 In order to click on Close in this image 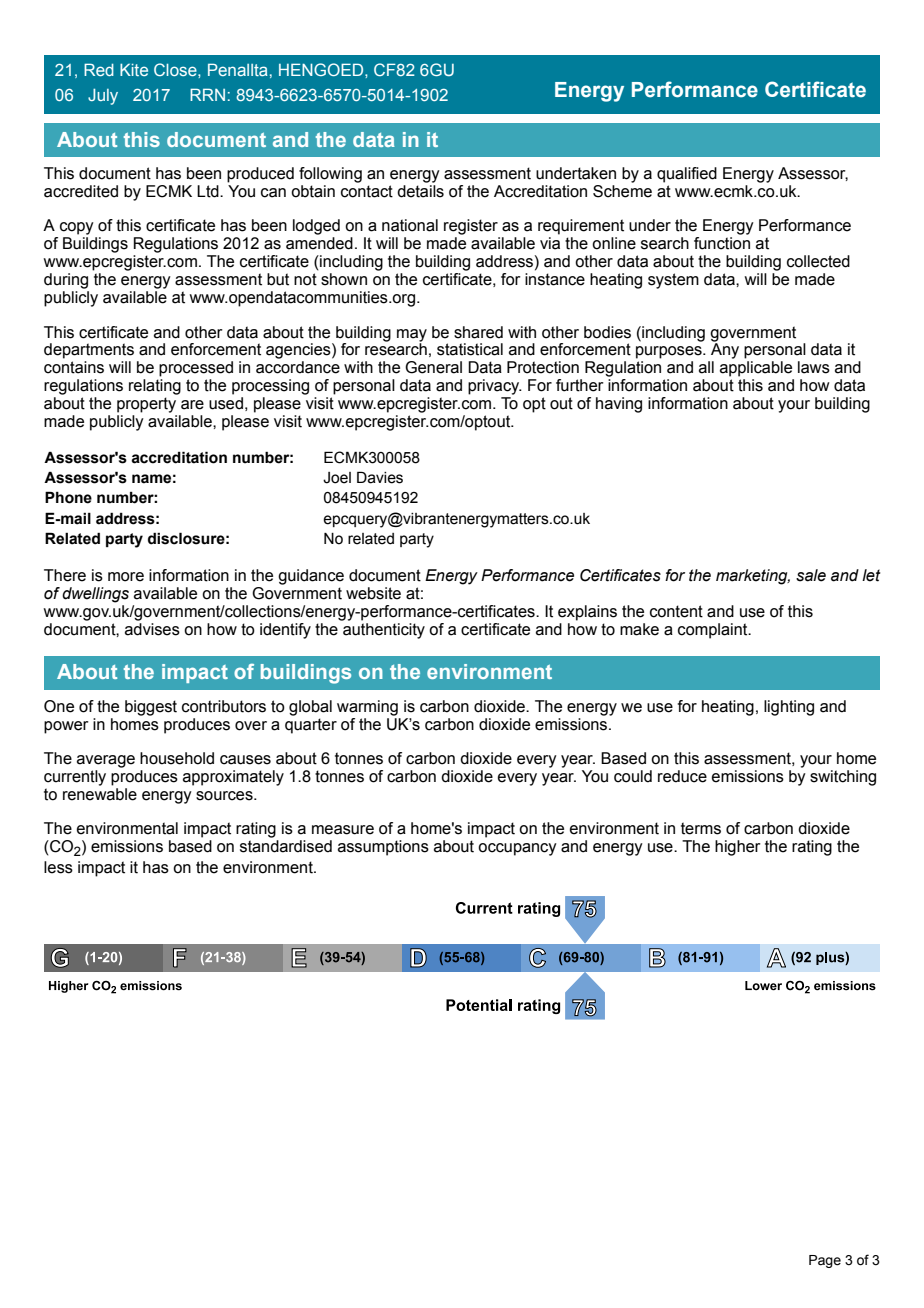, I will do `click(176, 69)`.
